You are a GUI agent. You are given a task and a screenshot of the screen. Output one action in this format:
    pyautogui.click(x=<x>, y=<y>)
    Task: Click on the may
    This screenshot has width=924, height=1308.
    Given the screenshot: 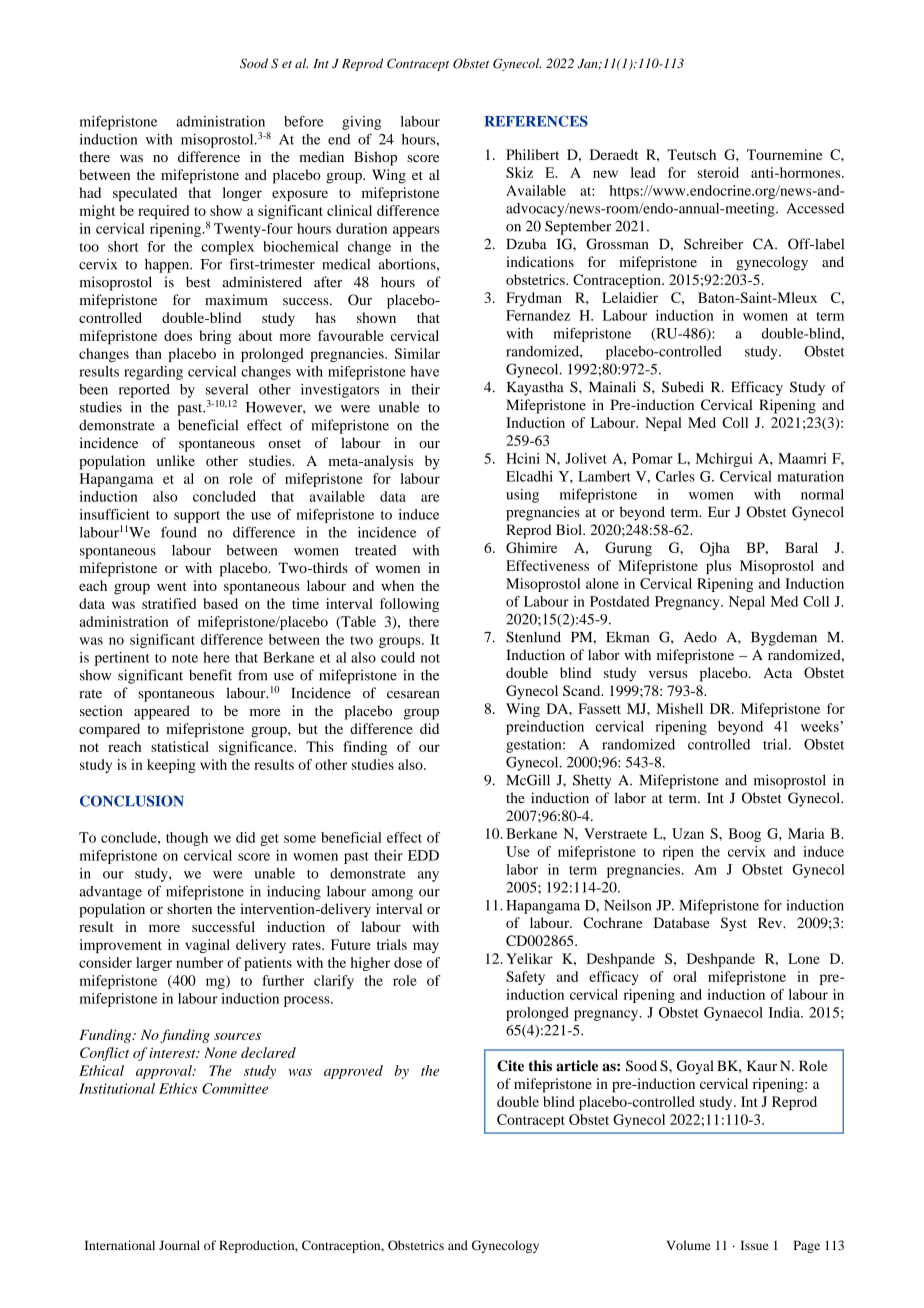 What is the action you would take?
    pyautogui.click(x=426, y=947)
